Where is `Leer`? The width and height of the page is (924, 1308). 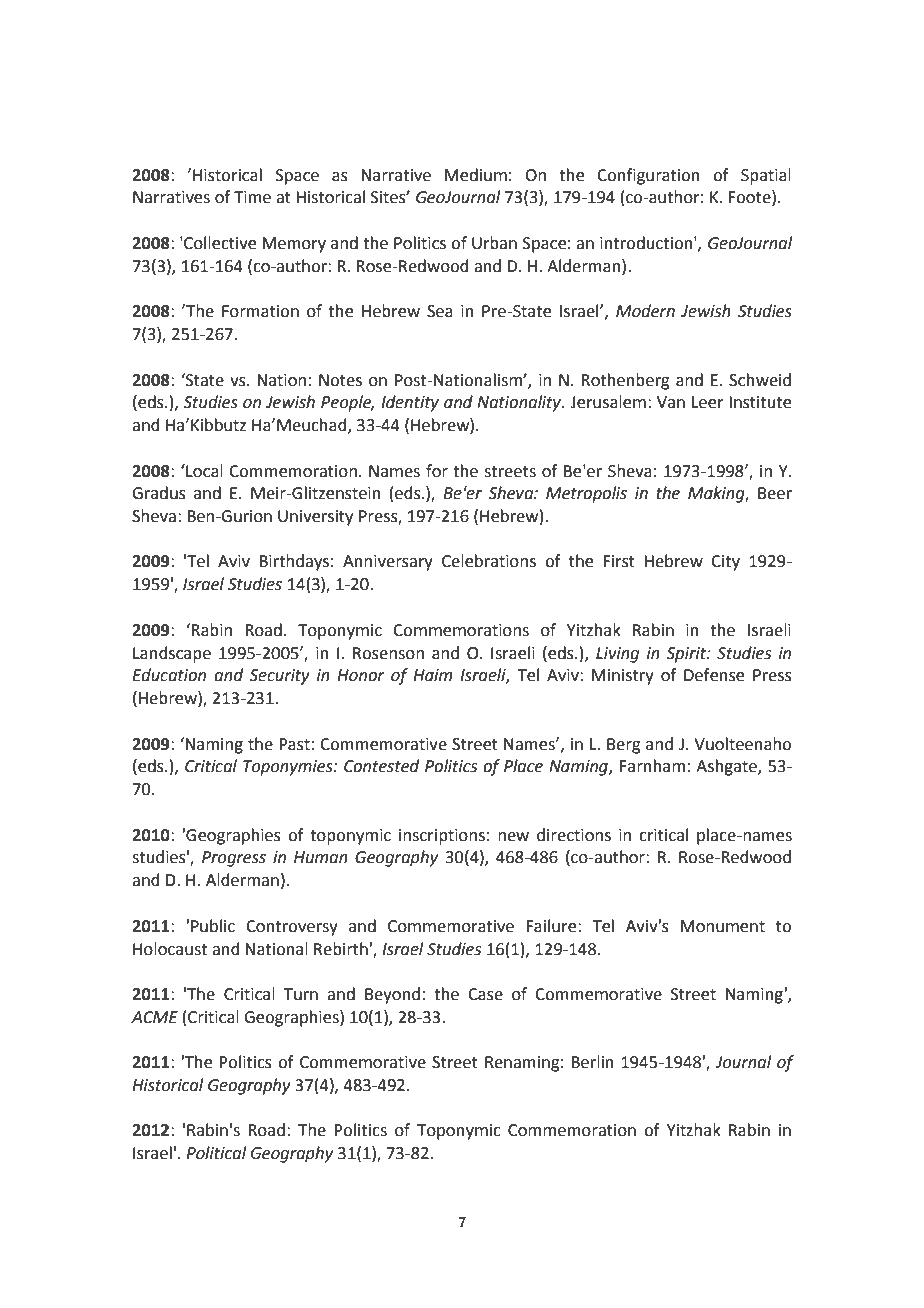 Leer is located at coordinates (708, 402).
